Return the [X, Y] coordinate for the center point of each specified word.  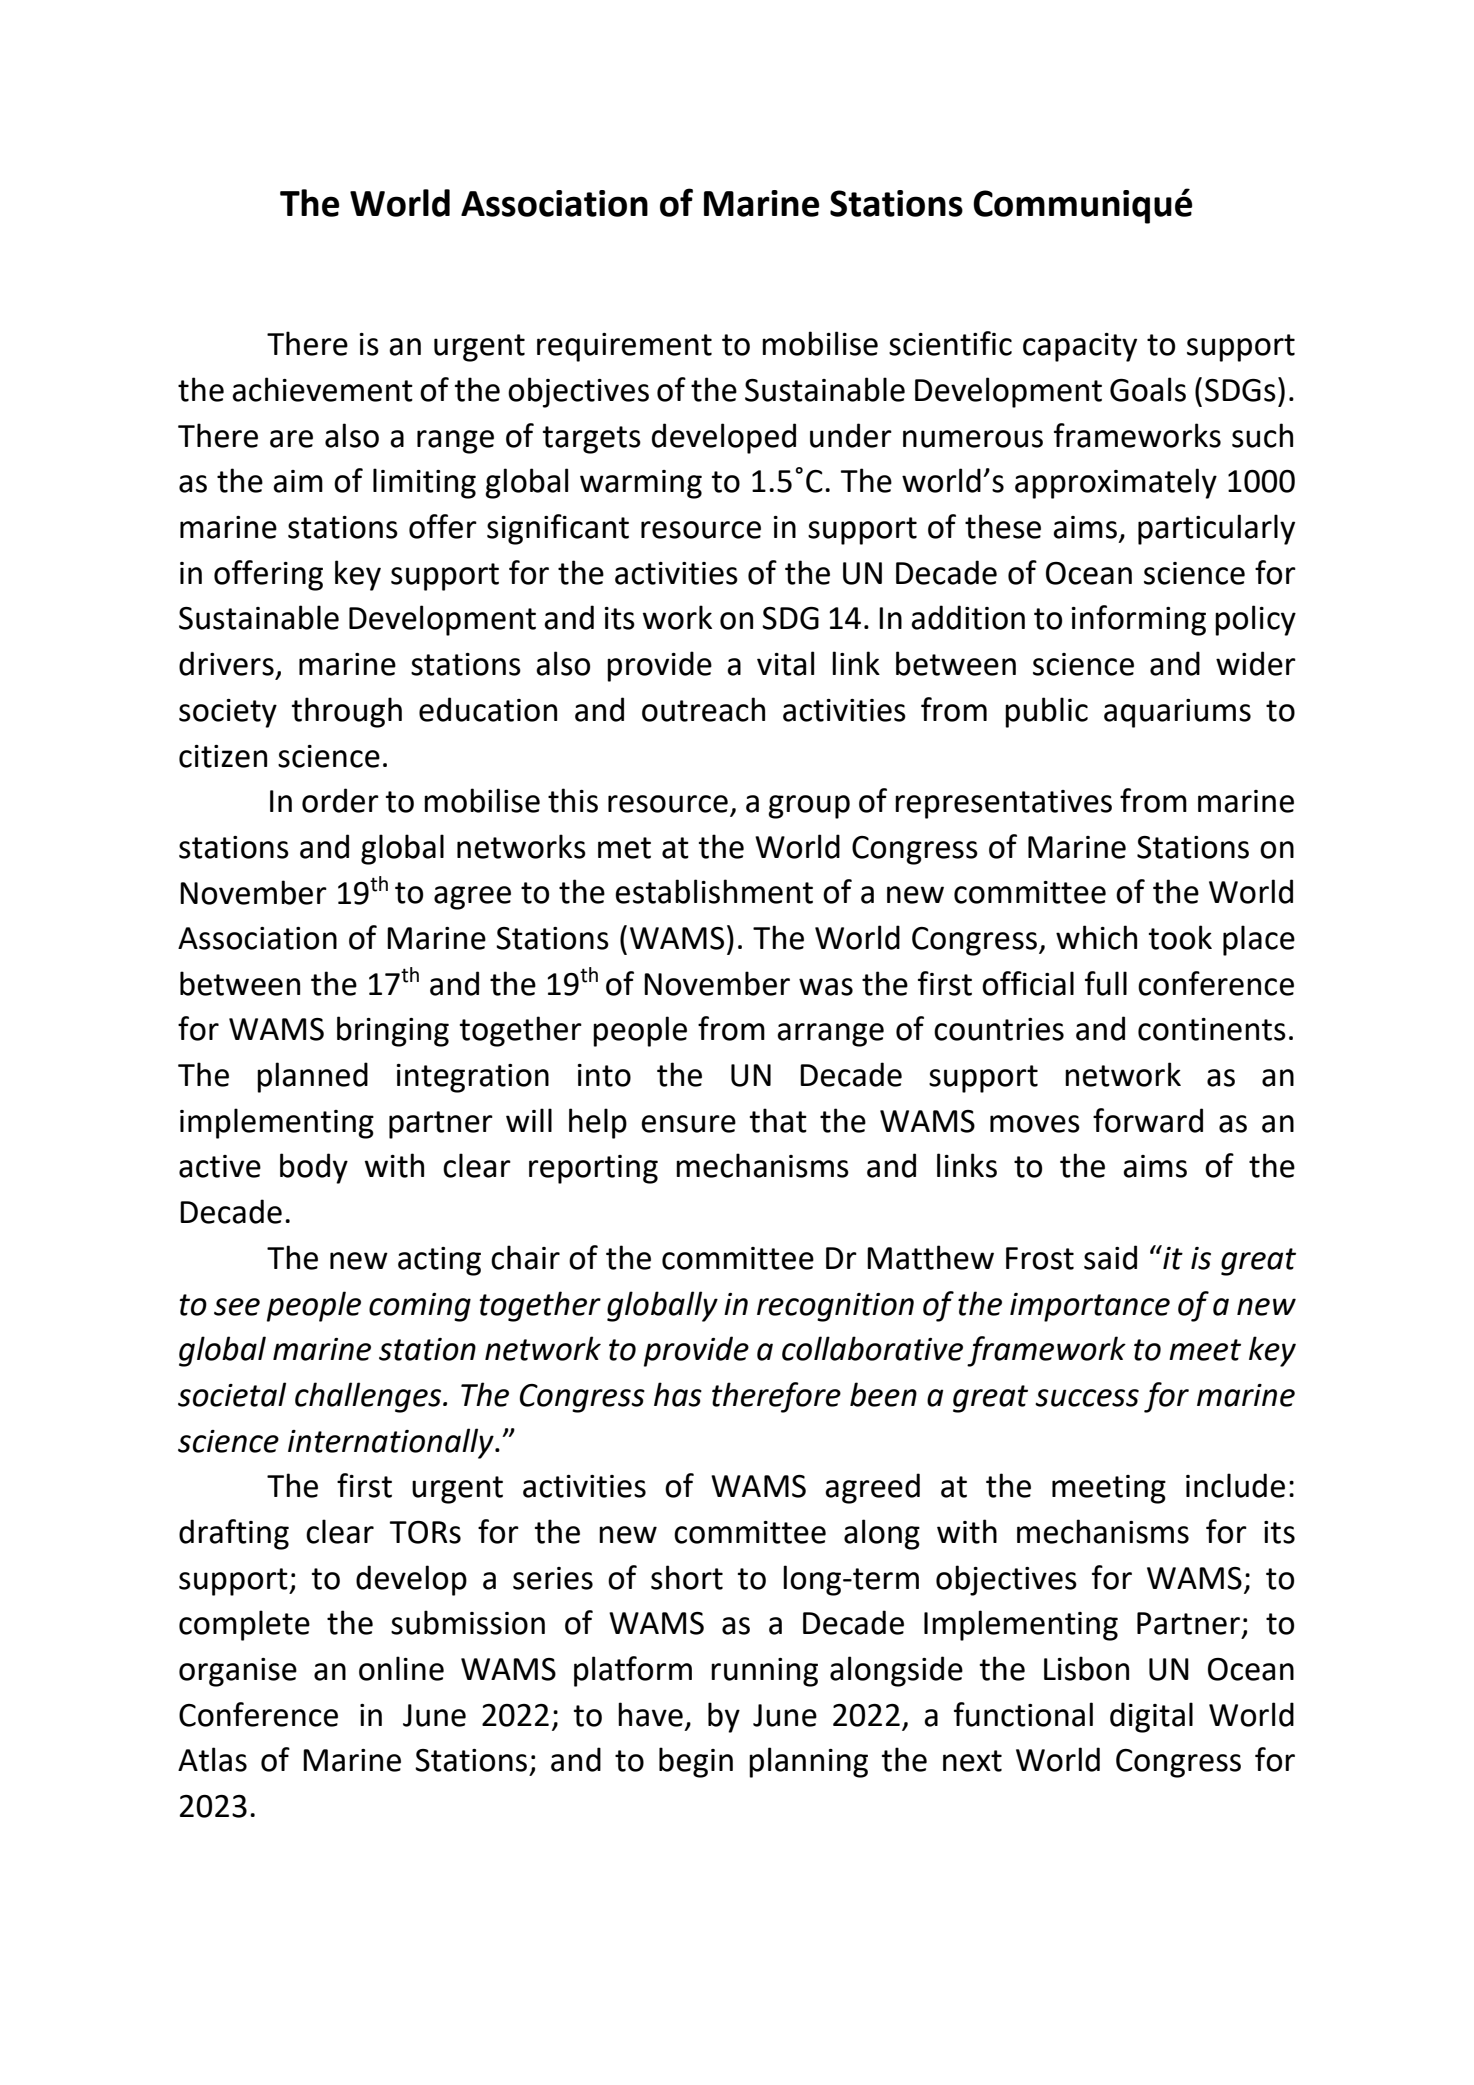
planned [312, 1077]
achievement [322, 389]
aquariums [1177, 713]
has [678, 1394]
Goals [1148, 389]
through [347, 712]
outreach [703, 709]
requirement [624, 347]
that [778, 1120]
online [401, 1668]
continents [1212, 1029]
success [1087, 1398]
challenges [369, 1397]
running [764, 1672]
